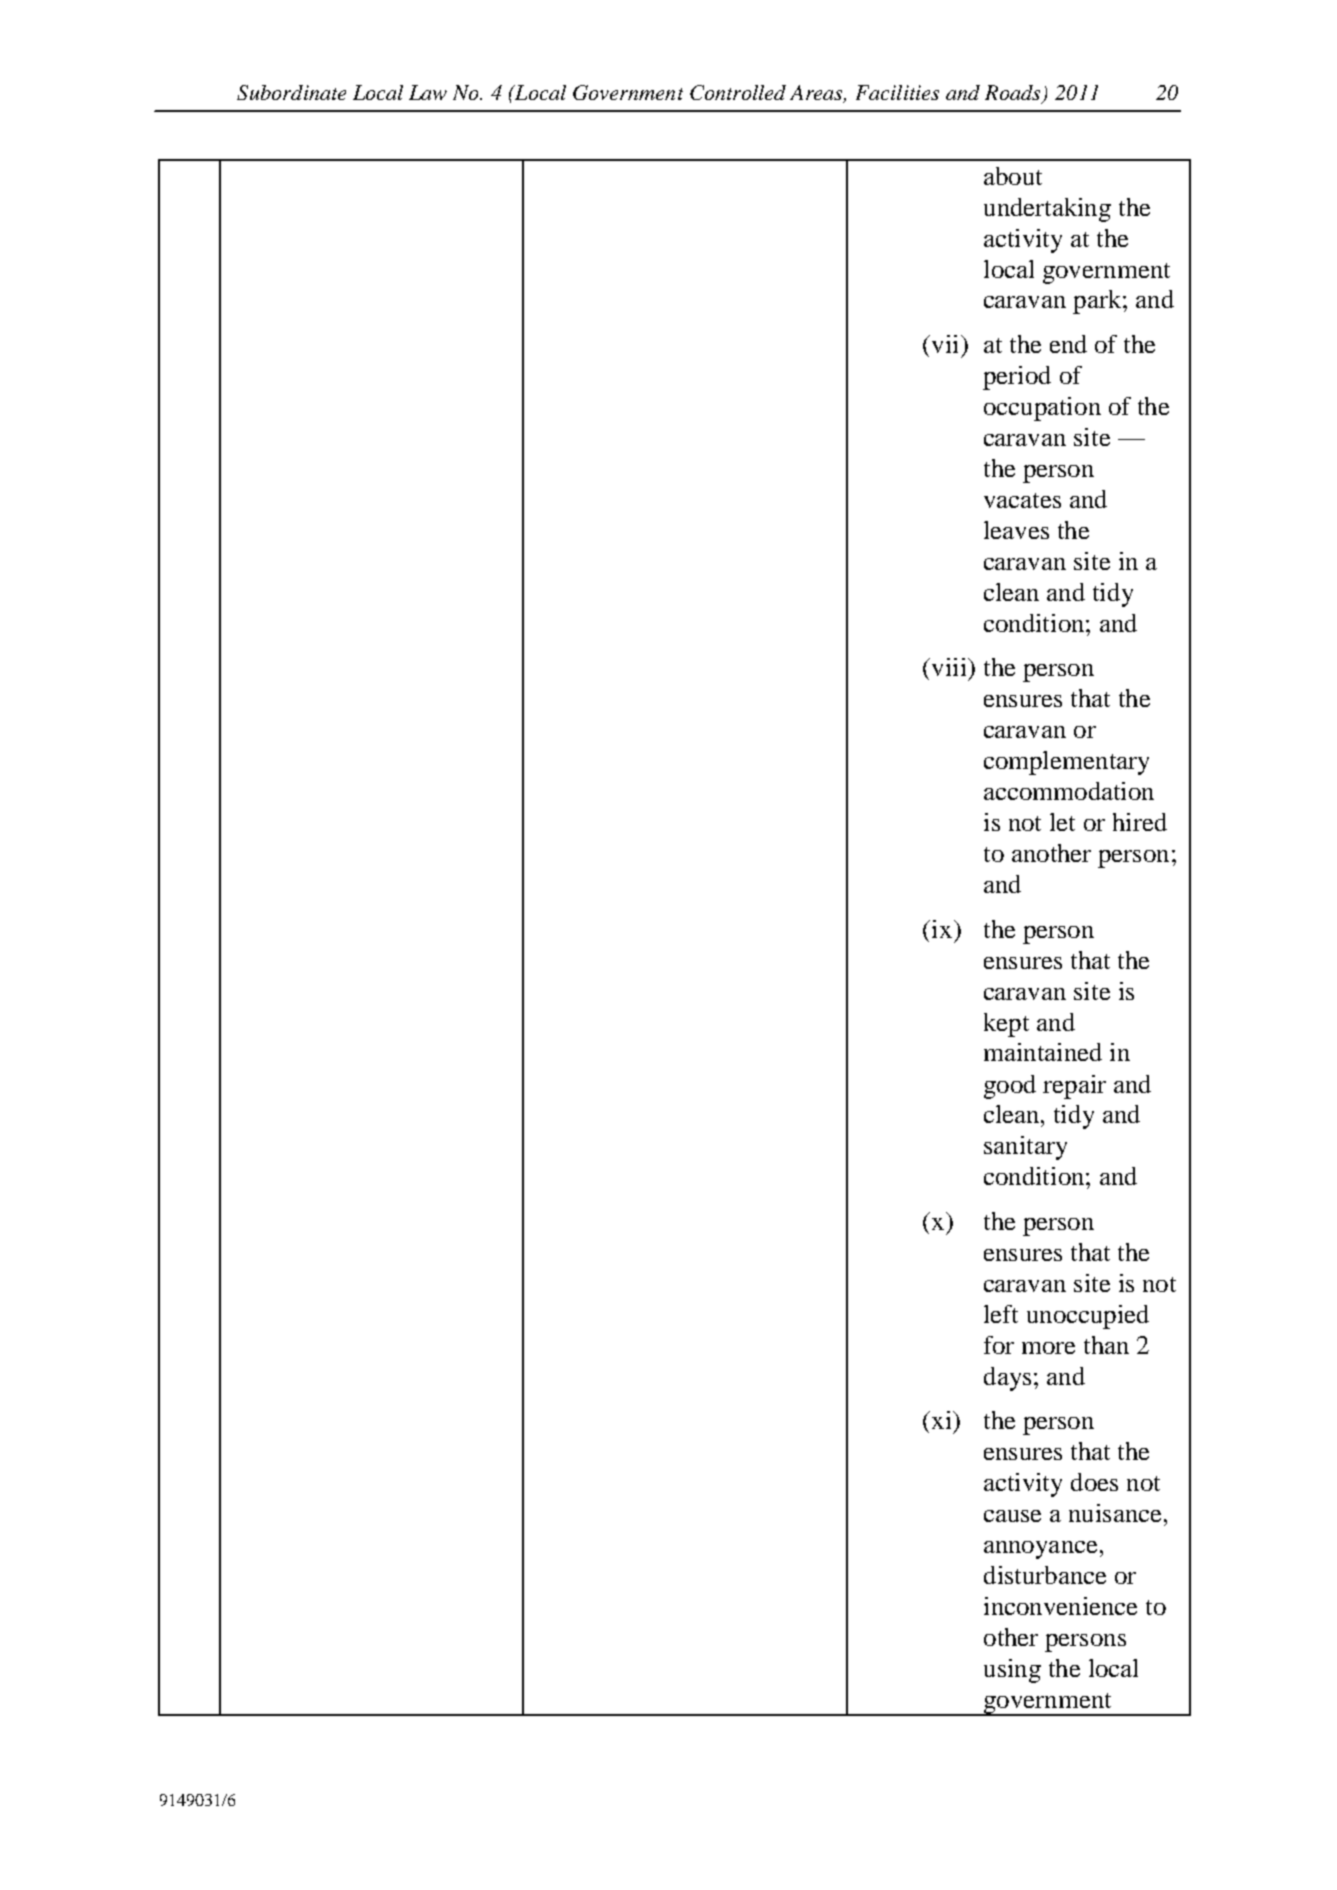  Describe the element at coordinates (428, 92) in the page. I see `Law` at that location.
